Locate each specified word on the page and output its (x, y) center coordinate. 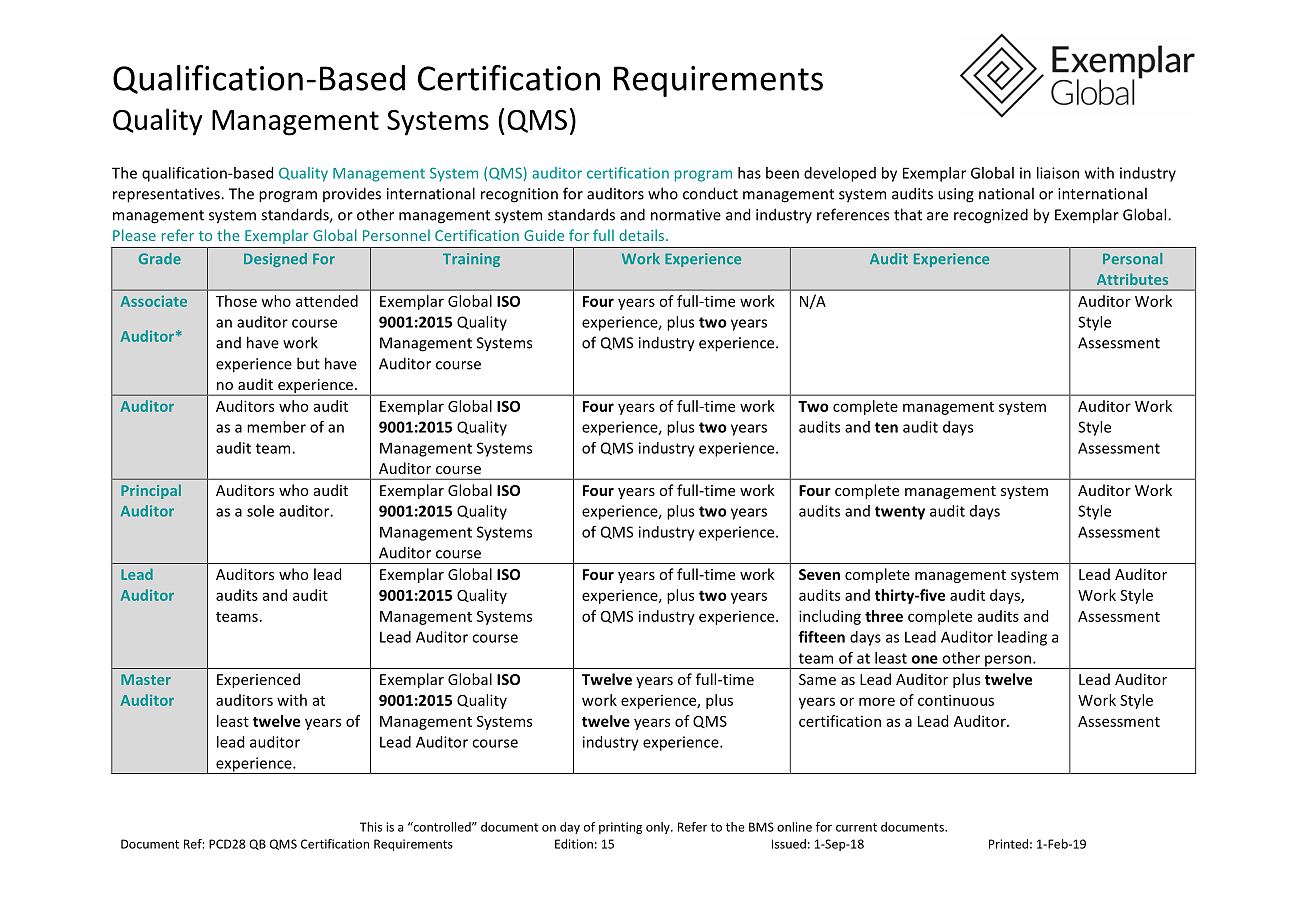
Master (146, 679)
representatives (167, 195)
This (371, 827)
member (276, 427)
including (830, 617)
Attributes (1132, 279)
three (884, 616)
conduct (710, 193)
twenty (900, 513)
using (956, 195)
